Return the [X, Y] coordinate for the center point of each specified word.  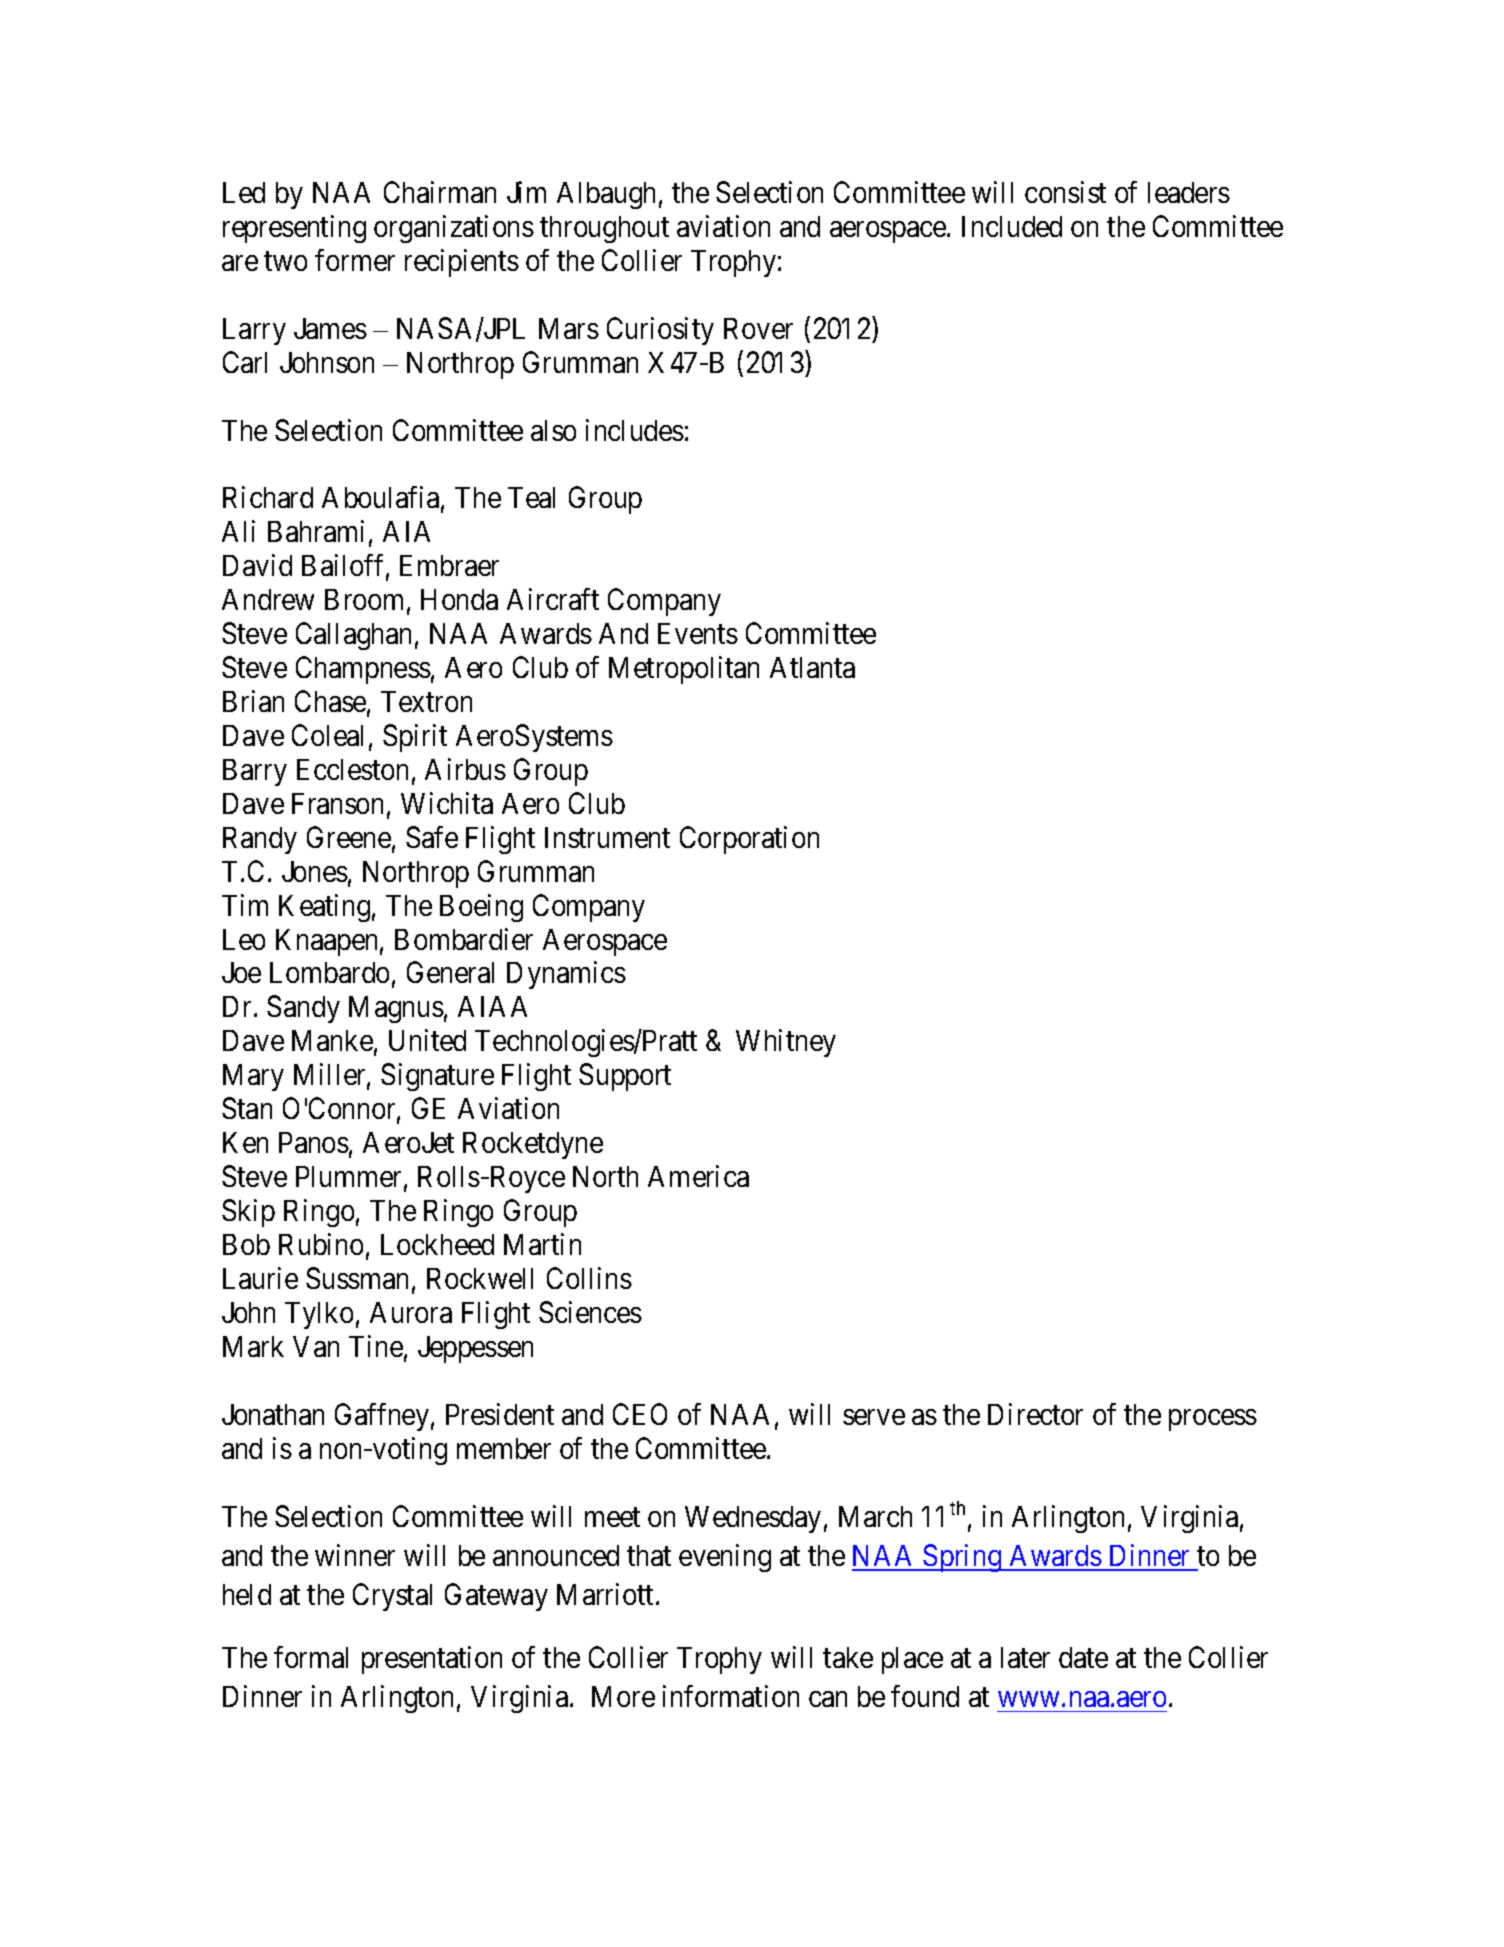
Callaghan [353, 636]
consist [1065, 192]
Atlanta [812, 667]
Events [698, 633]
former [355, 260]
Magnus [396, 1009]
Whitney [786, 1043]
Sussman [357, 1278]
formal [311, 1657]
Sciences [590, 1312]
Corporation [749, 840]
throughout [604, 229]
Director [1035, 1414]
